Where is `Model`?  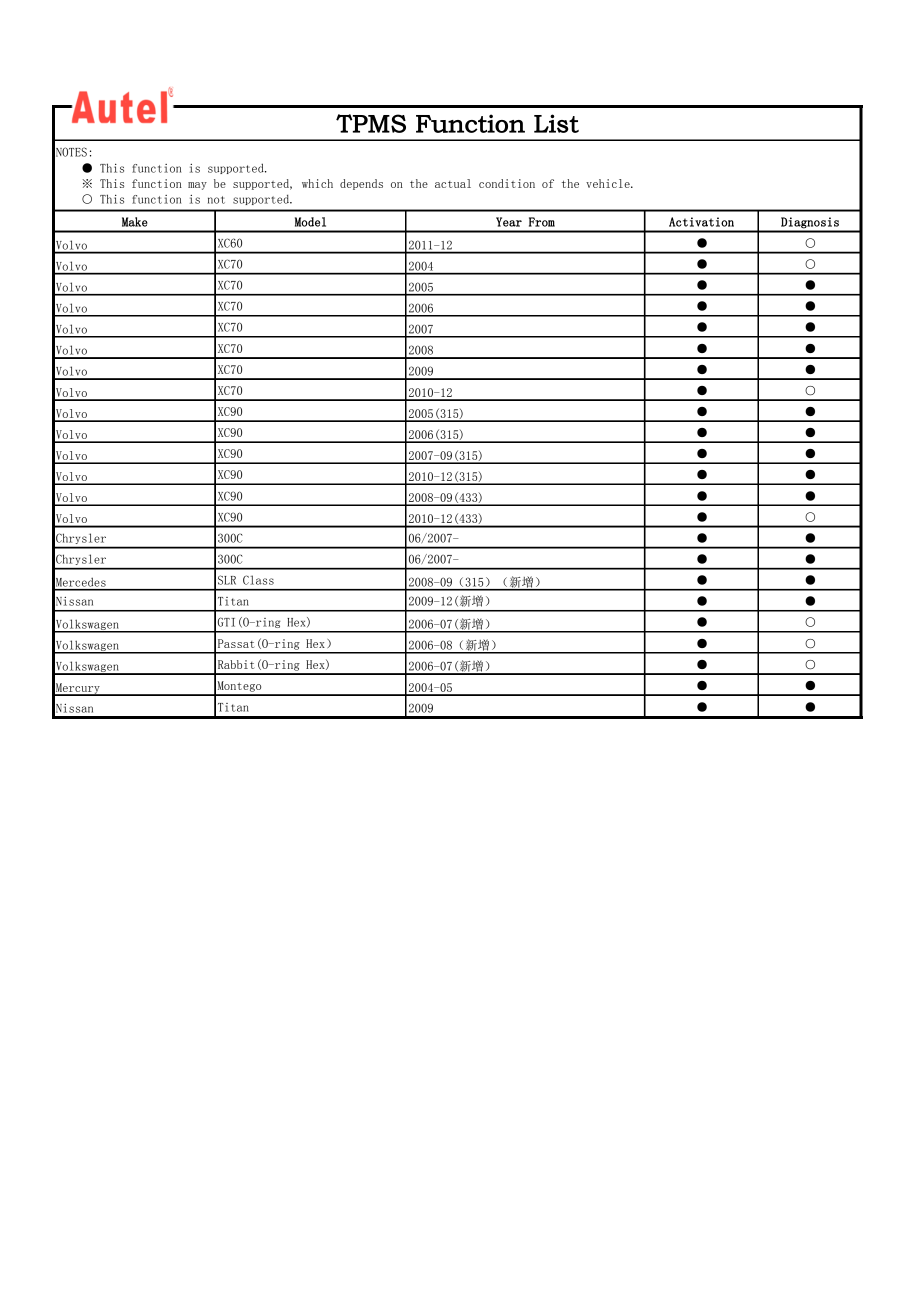
Model is located at coordinates (310, 222).
